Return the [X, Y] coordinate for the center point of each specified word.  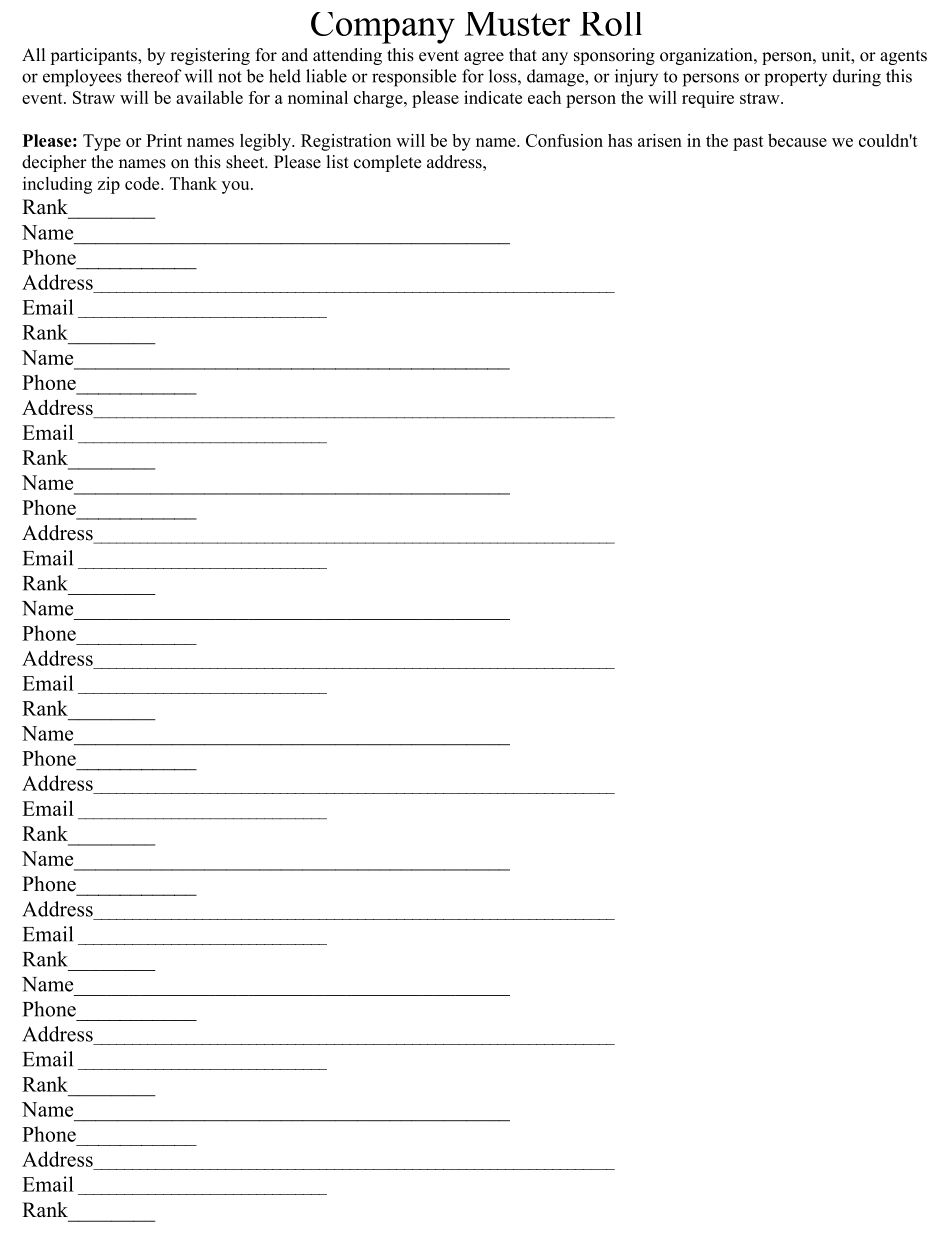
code [143, 183]
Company [383, 28]
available [209, 97]
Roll [611, 24]
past [748, 143]
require [708, 99]
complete [387, 163]
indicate [493, 97]
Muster [517, 24]
